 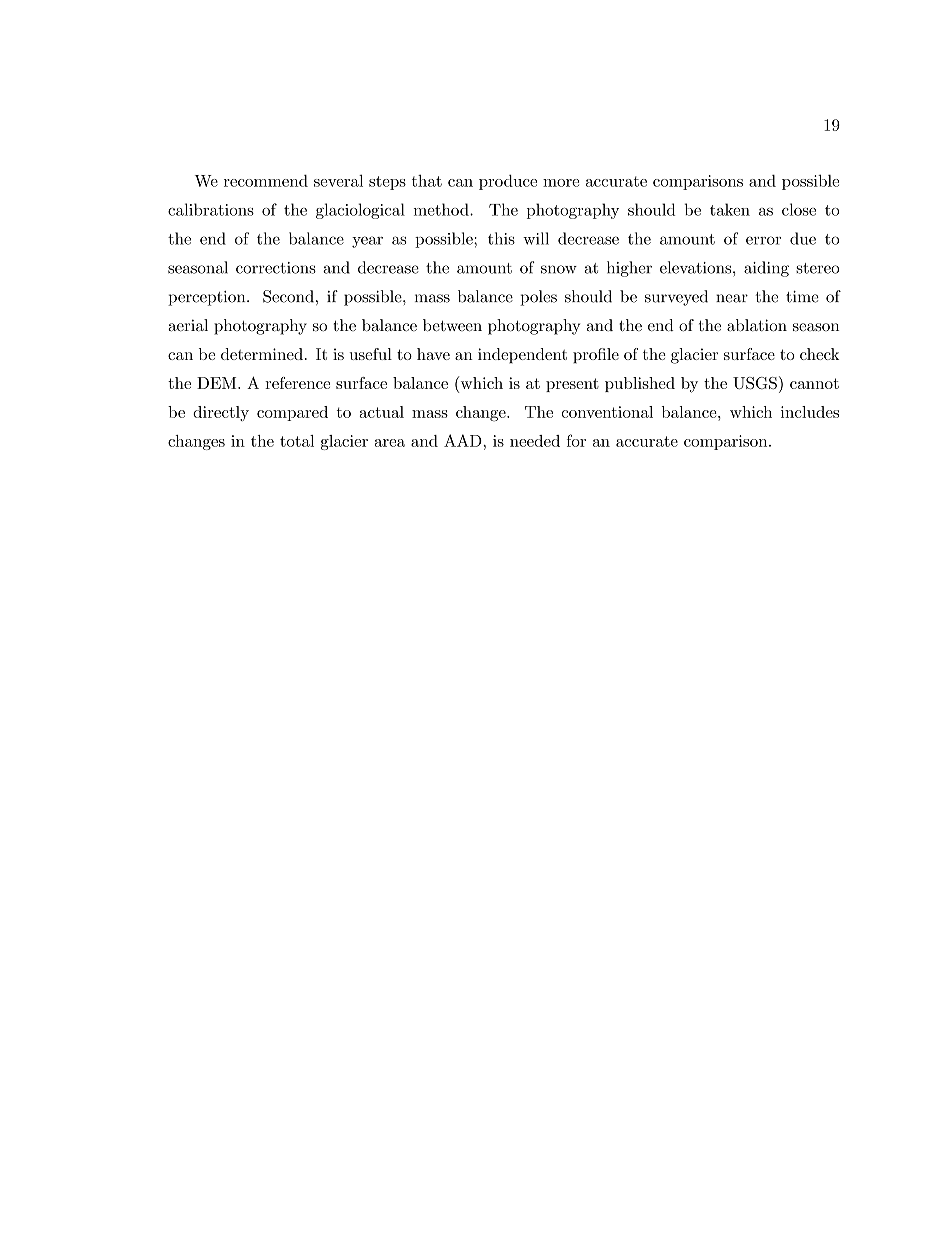 I want to click on needed, so click(x=535, y=441).
